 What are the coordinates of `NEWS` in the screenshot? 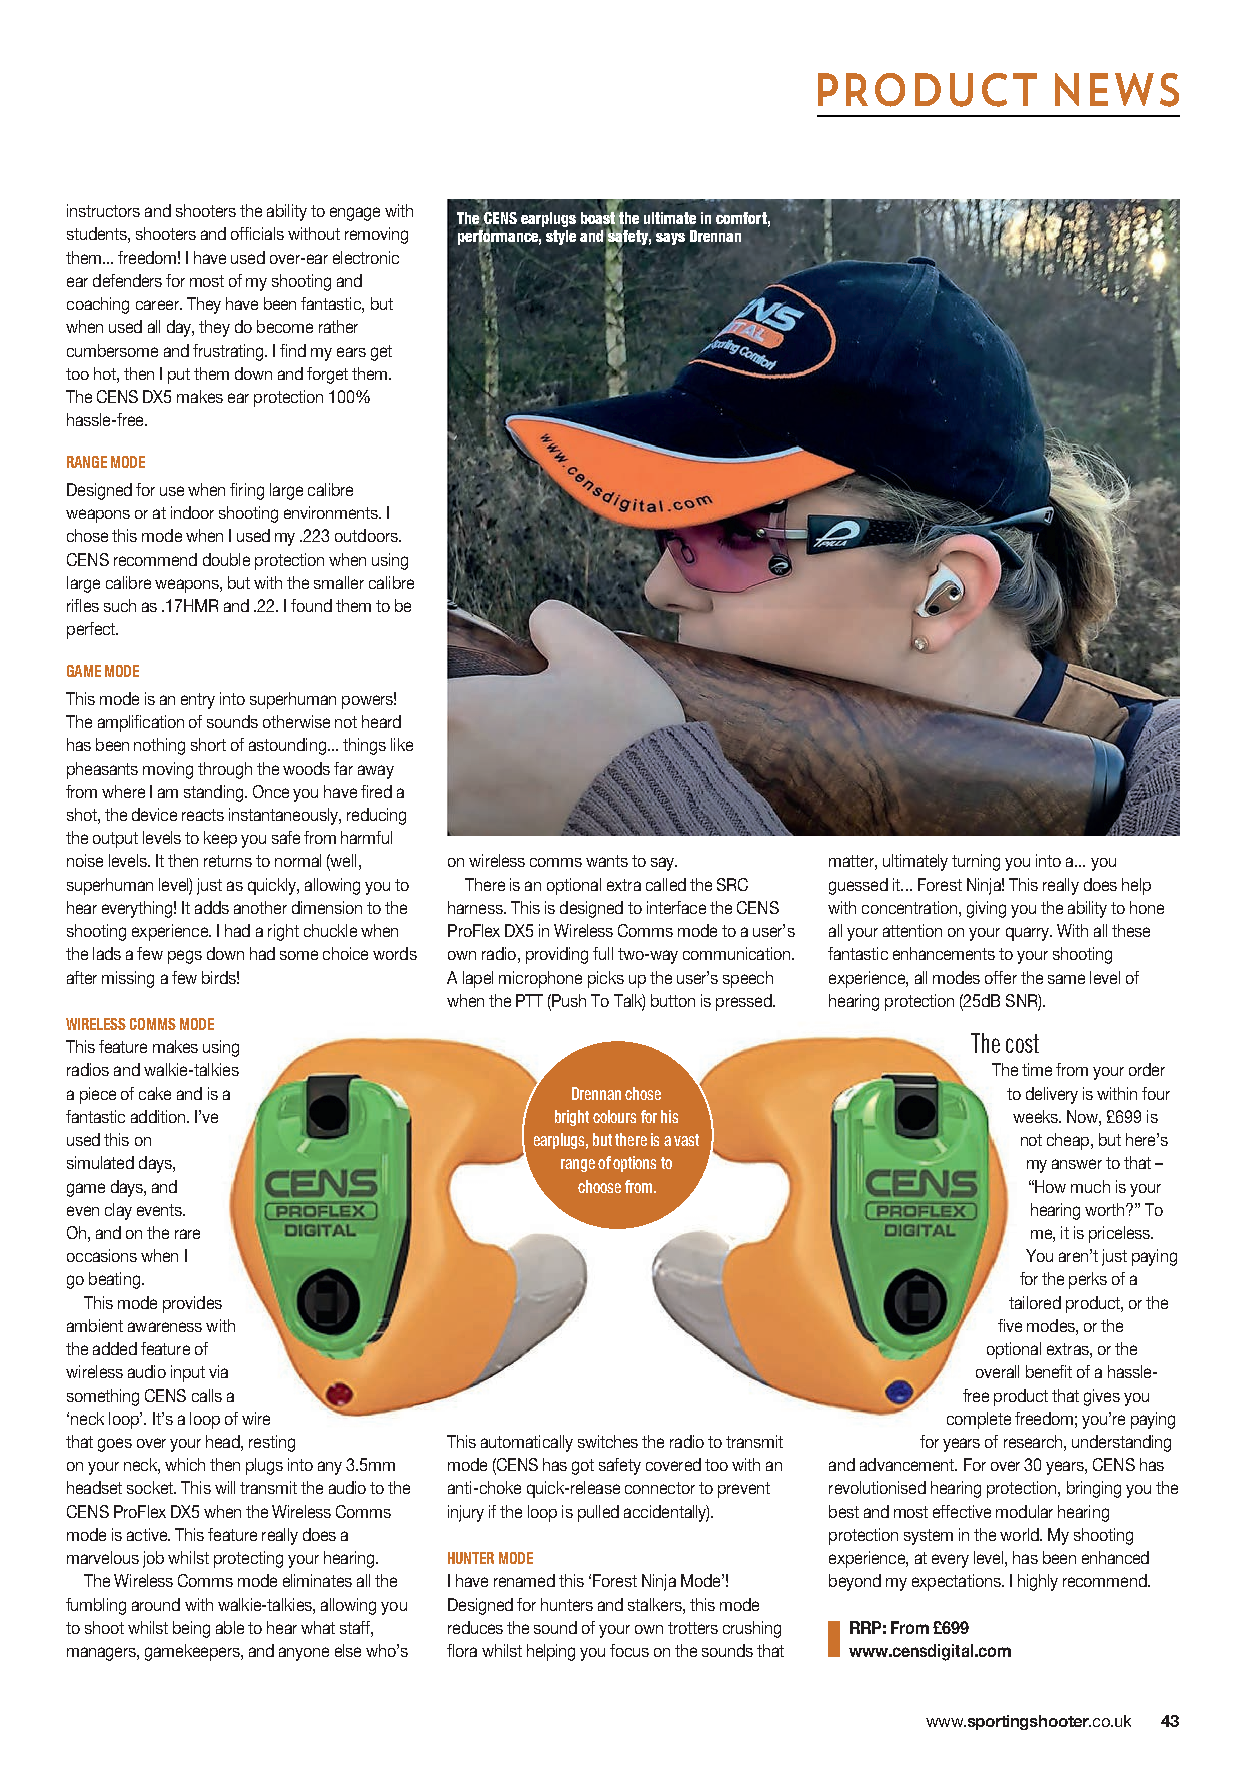 It's located at (1117, 90).
